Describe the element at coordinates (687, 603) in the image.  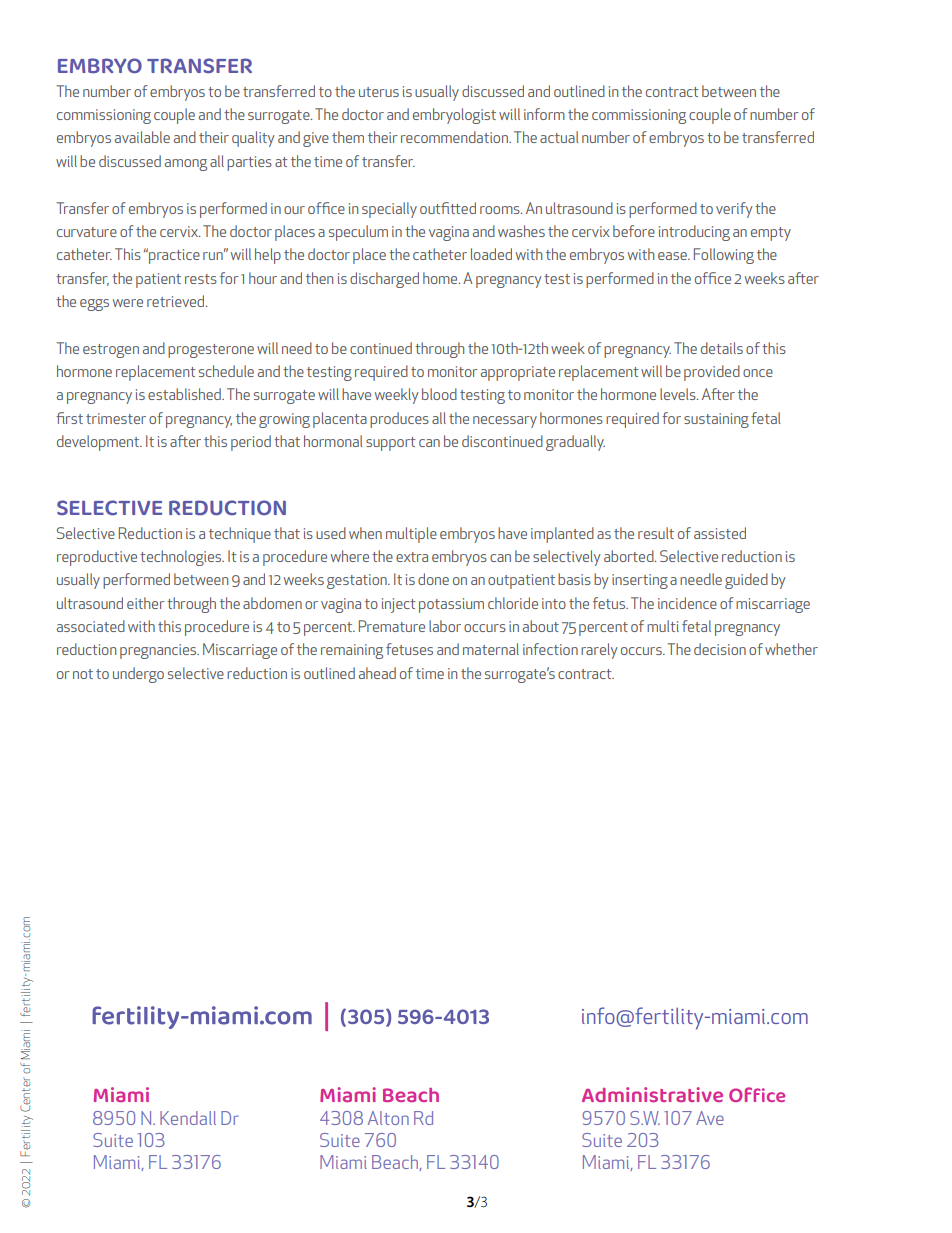
I see `incidence` at that location.
